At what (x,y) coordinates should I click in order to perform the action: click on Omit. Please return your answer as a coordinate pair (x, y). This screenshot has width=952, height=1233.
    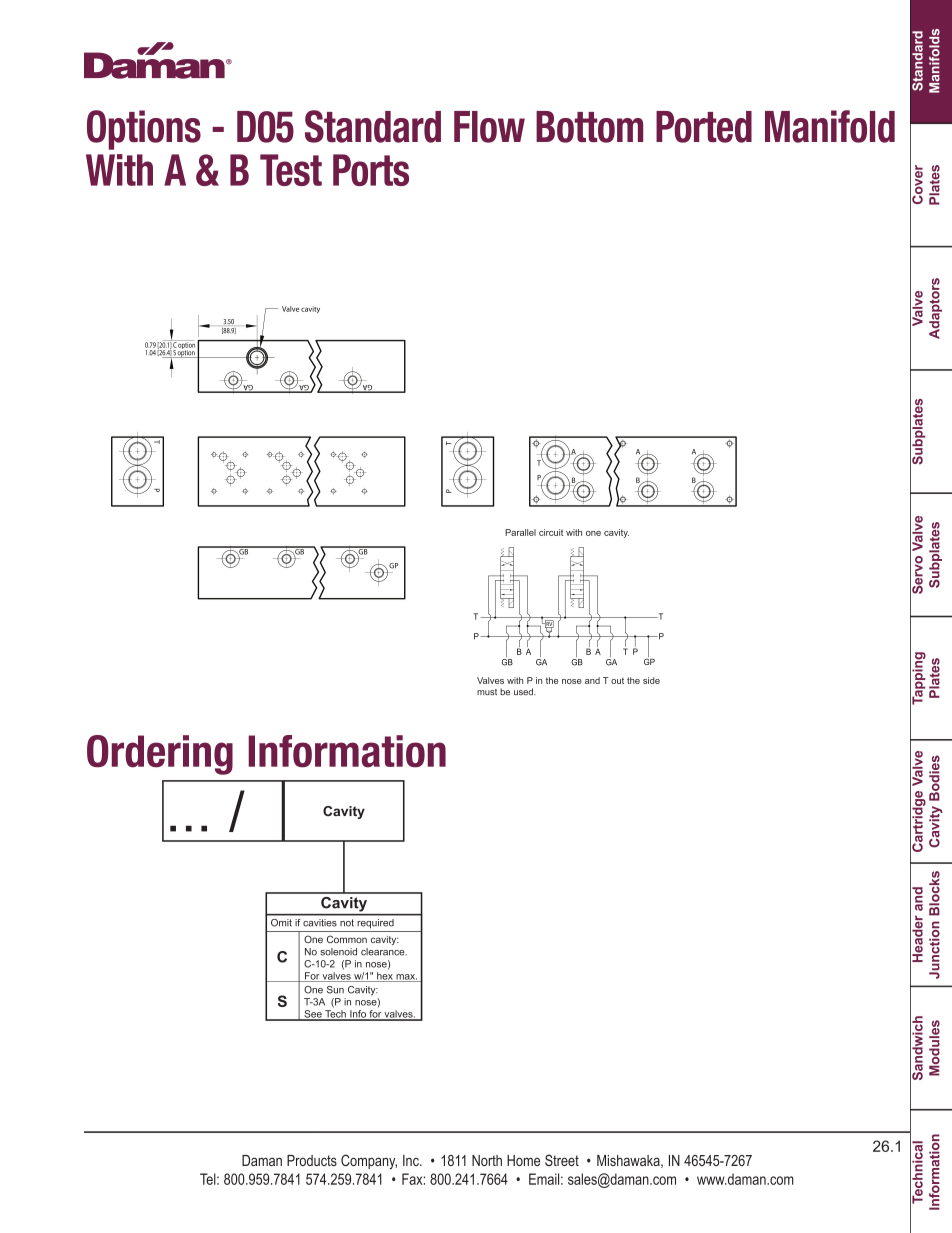
    Looking at the image, I should click on (281, 922).
